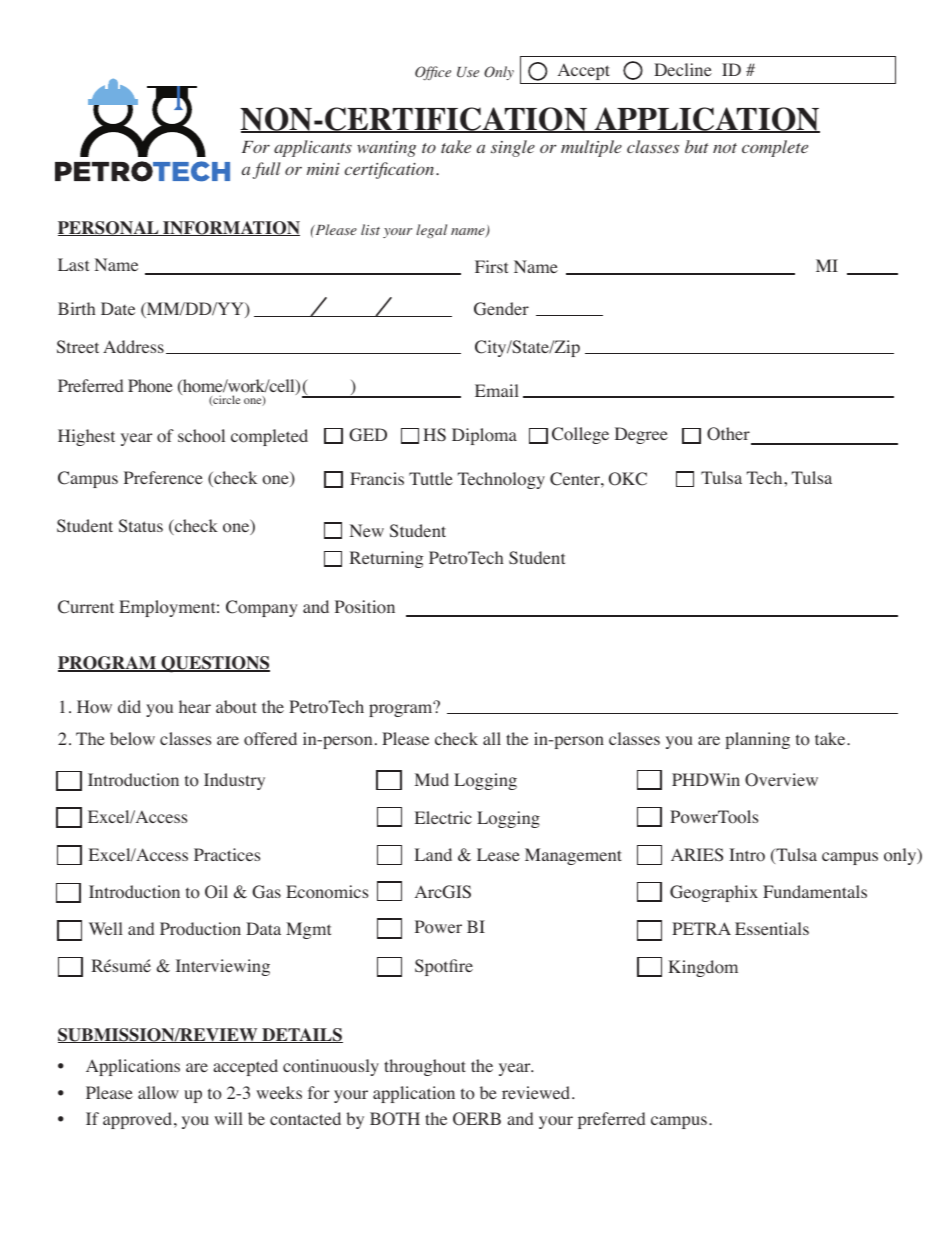 This page has width=952, height=1233. I want to click on full, so click(267, 170).
